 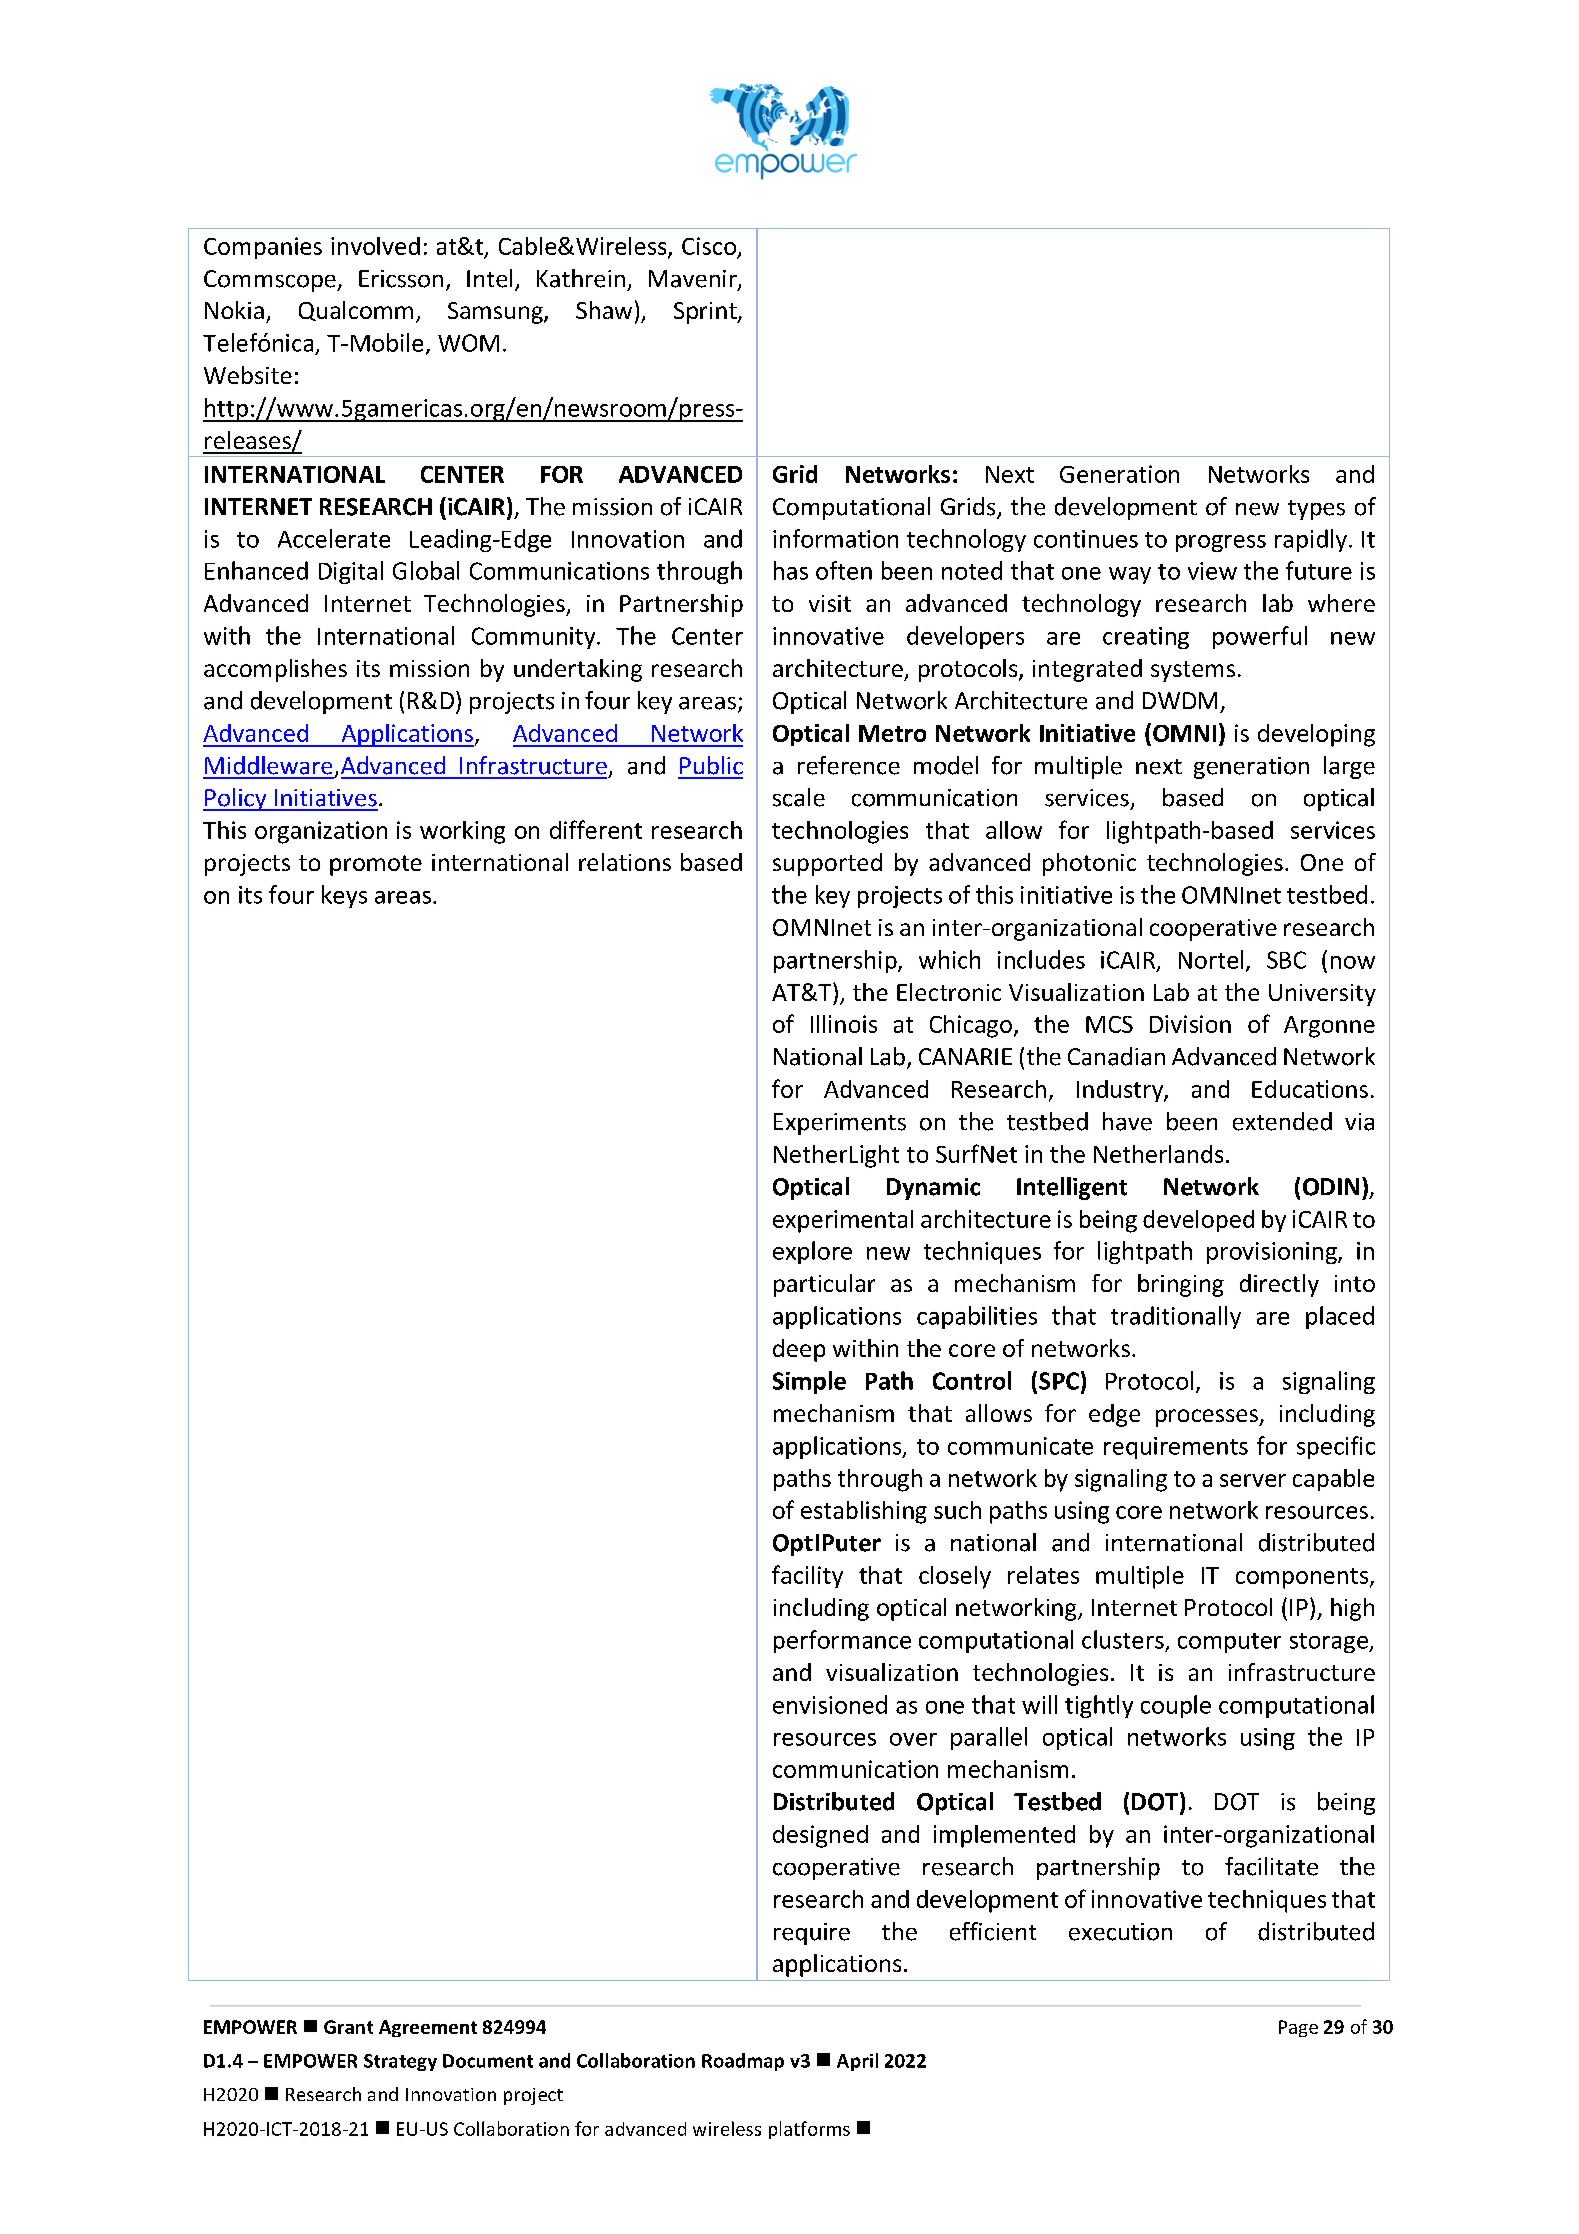 I want to click on deep, so click(x=799, y=1350).
